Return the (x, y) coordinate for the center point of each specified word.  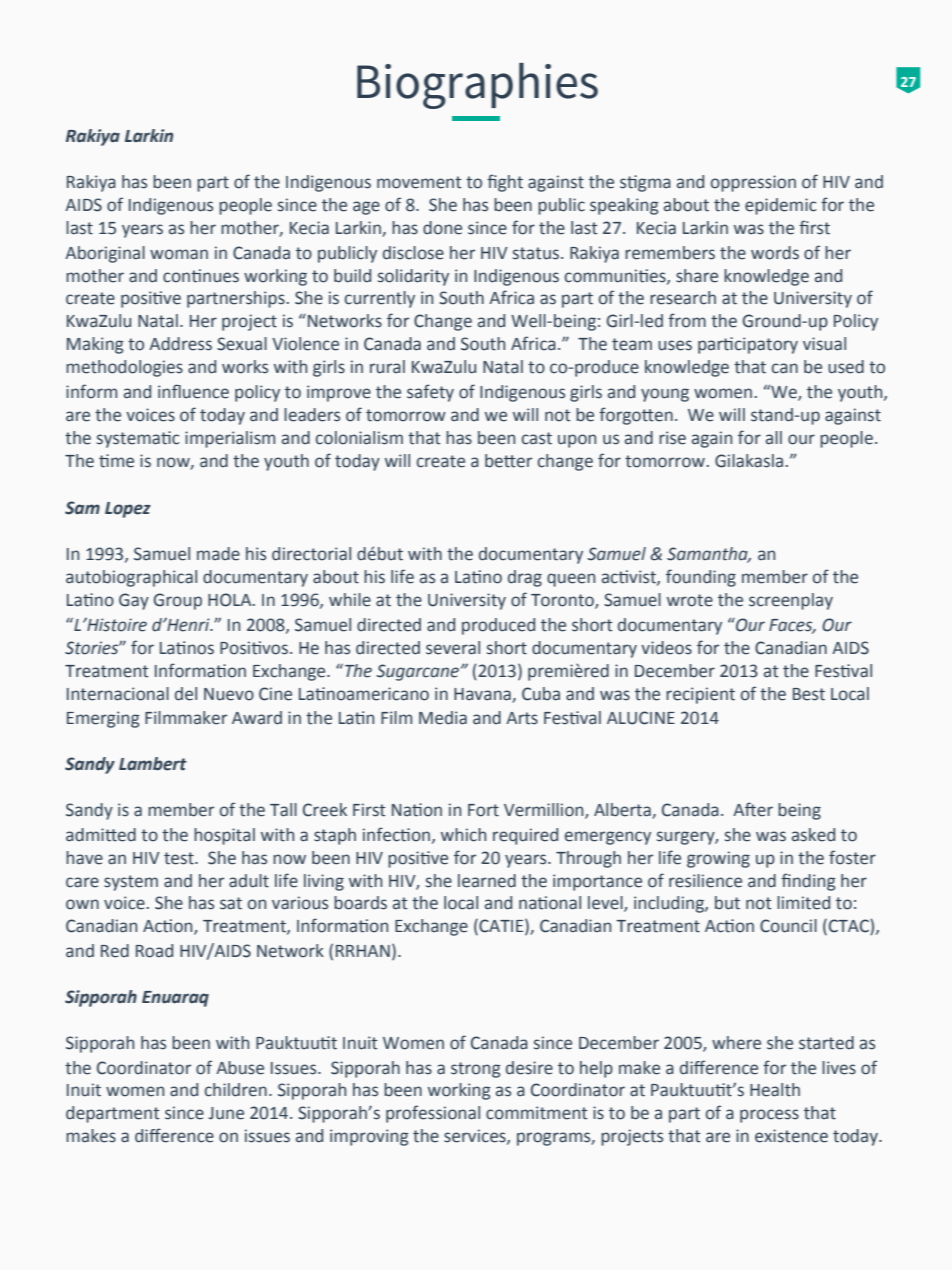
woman (179, 254)
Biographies (477, 86)
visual (824, 344)
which (463, 835)
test (180, 858)
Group (178, 601)
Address (180, 344)
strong (476, 1070)
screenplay (791, 601)
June (226, 1113)
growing (718, 859)
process (769, 1116)
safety (430, 393)
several (453, 648)
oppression (753, 183)
